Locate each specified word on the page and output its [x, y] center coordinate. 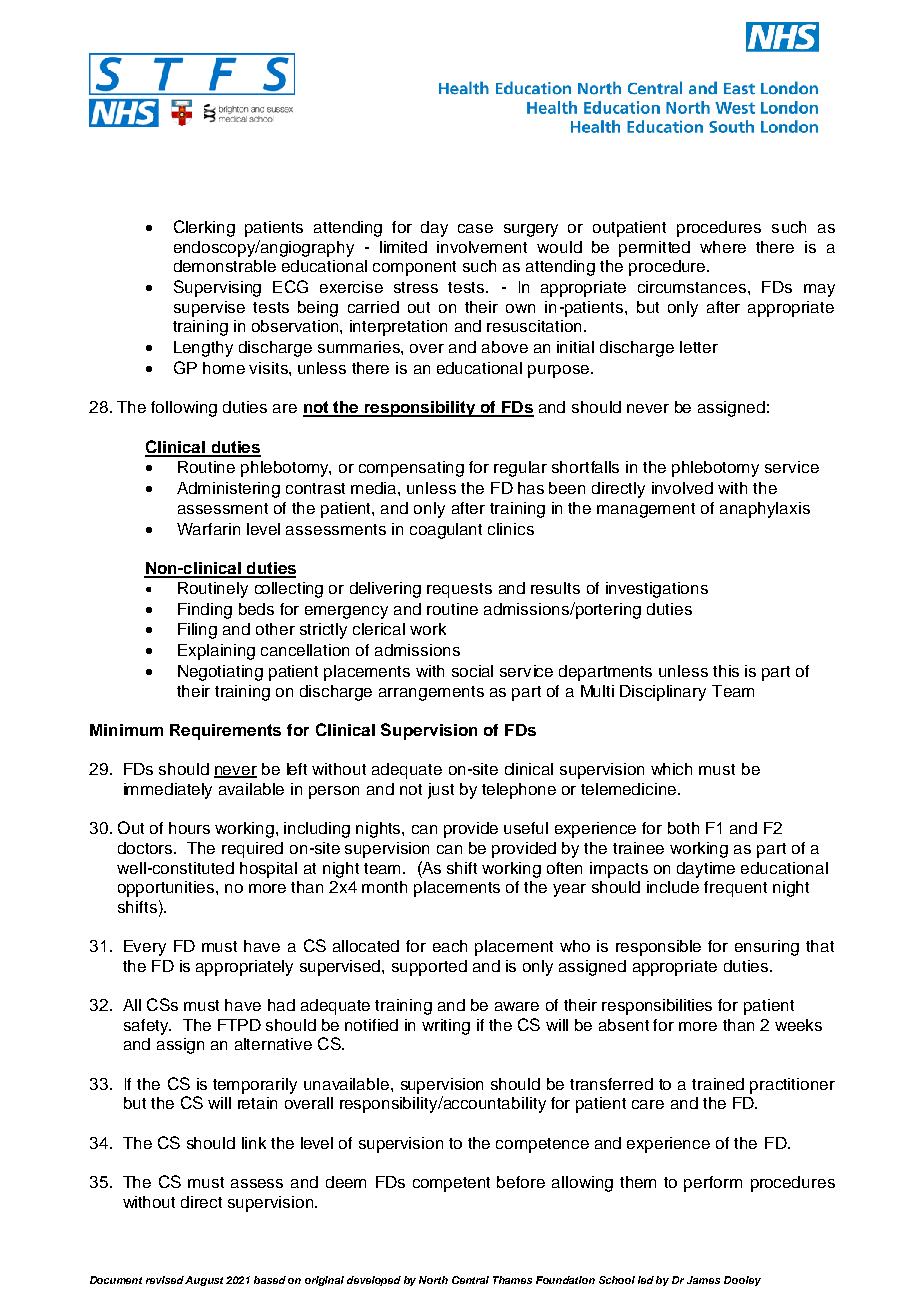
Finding [205, 611]
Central [470, 1280]
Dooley [742, 1281]
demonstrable [225, 266]
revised [166, 1280]
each [450, 946]
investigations [657, 590]
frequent [735, 889]
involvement [482, 247]
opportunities [167, 889]
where [723, 247]
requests [459, 590]
